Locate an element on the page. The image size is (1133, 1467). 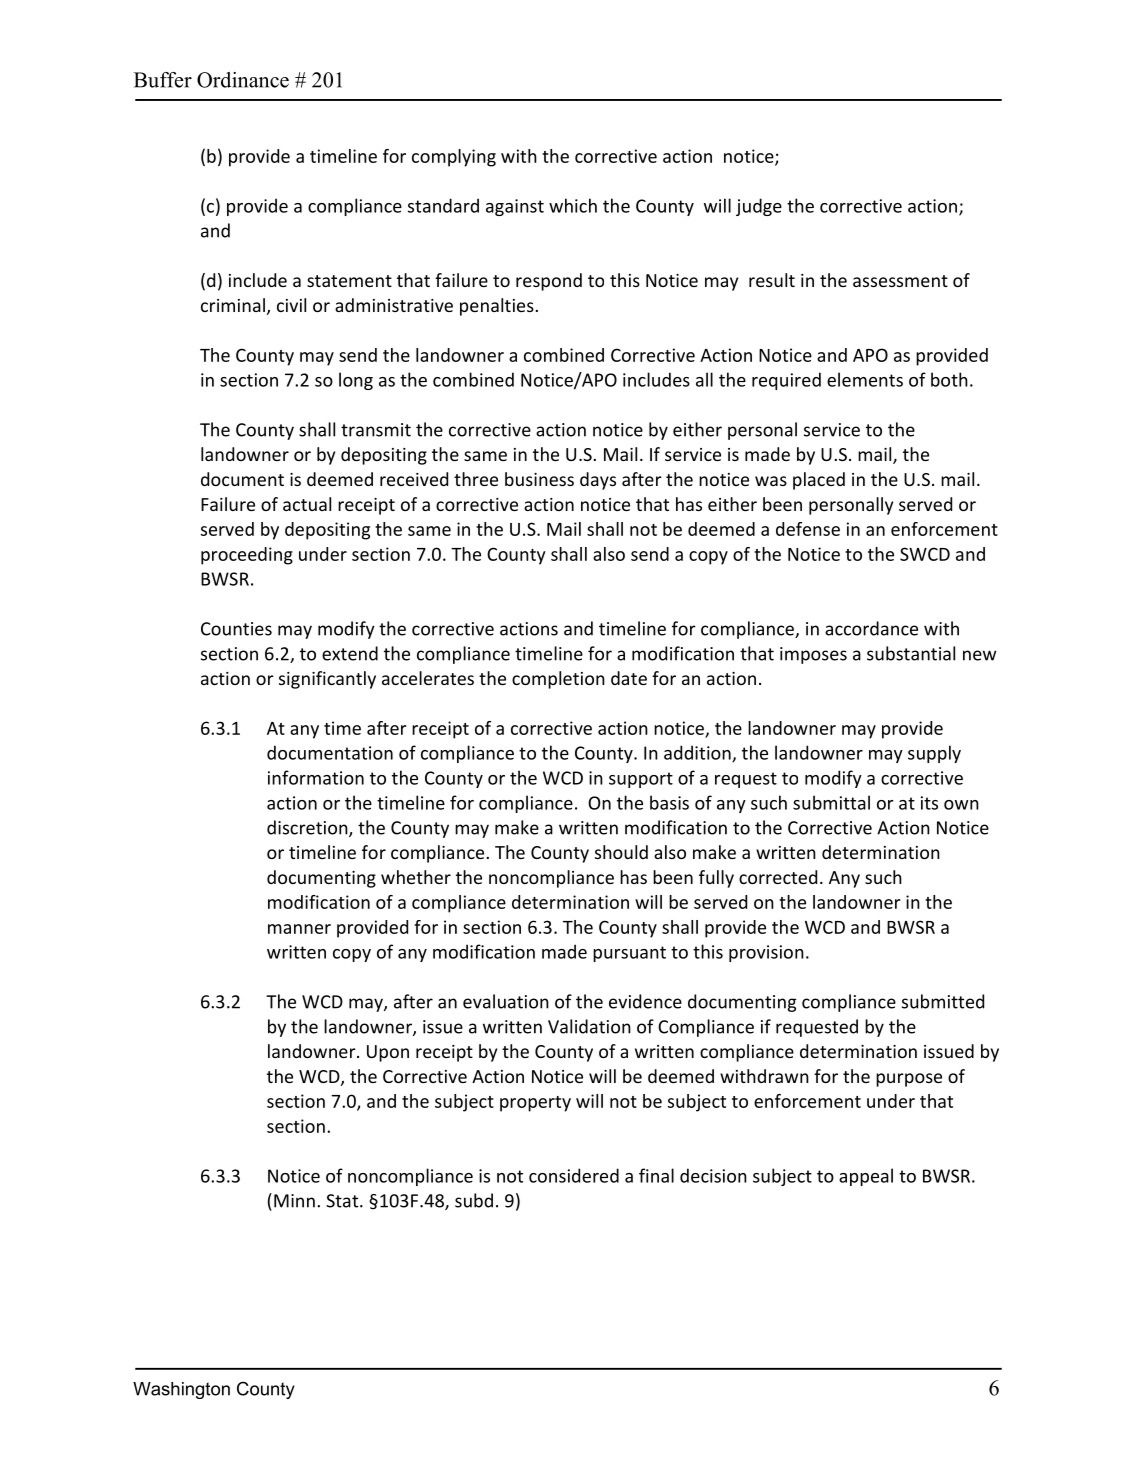
pursuant is located at coordinates (629, 954).
